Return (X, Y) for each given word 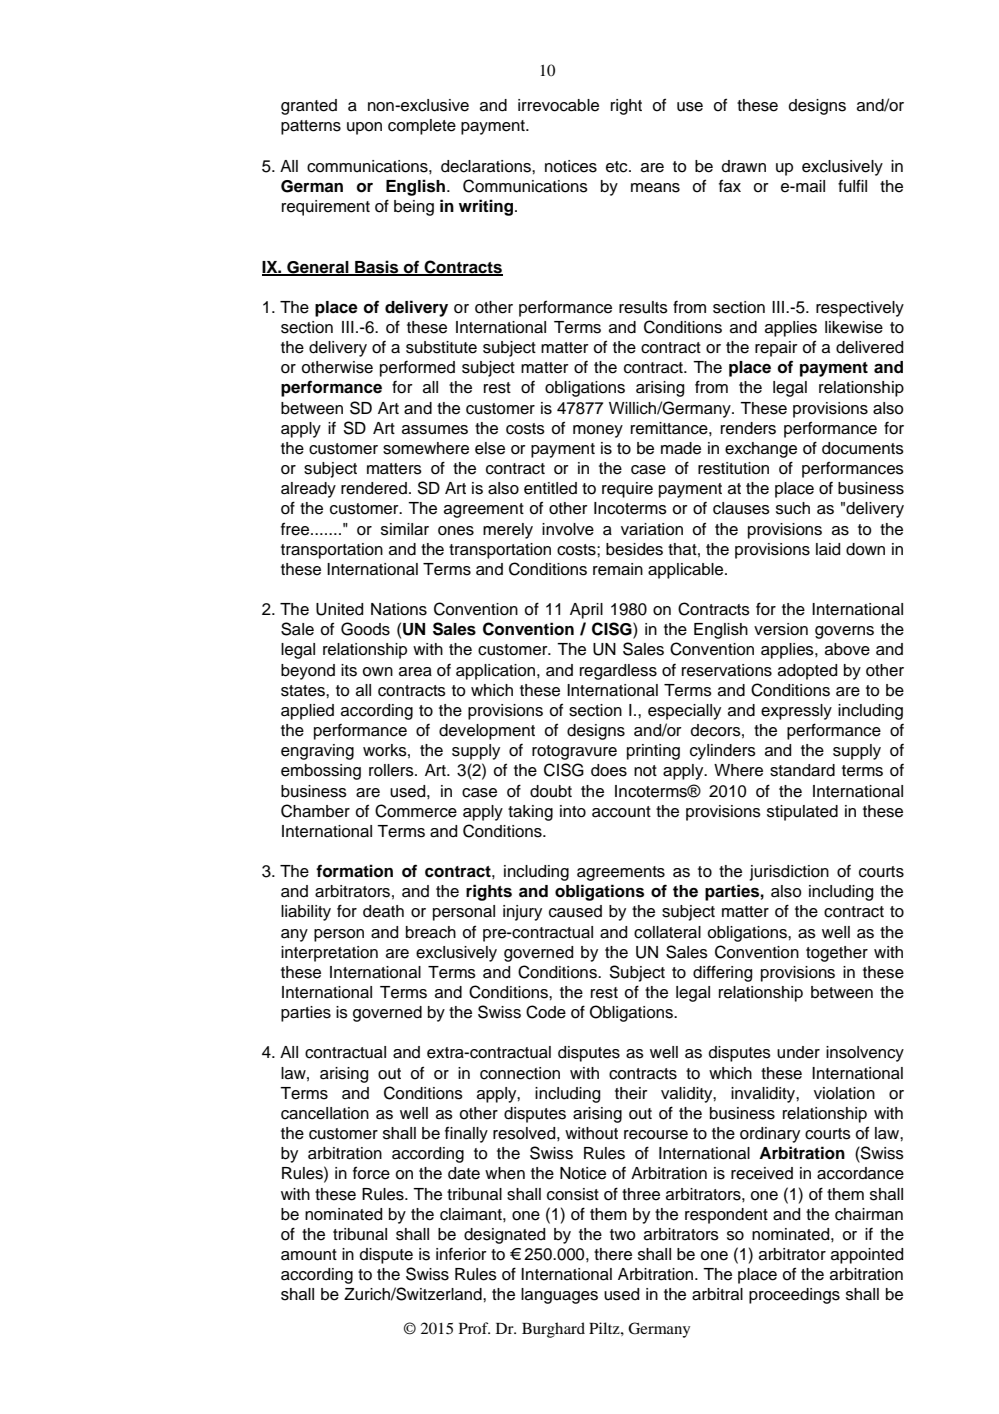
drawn (744, 166)
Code (546, 1012)
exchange (761, 450)
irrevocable (558, 105)
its (349, 670)
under (798, 1052)
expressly (796, 712)
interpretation (329, 954)
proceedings (794, 1296)
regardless (618, 672)
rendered (374, 488)
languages (559, 1296)
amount (309, 1255)
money (598, 431)
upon (364, 128)
